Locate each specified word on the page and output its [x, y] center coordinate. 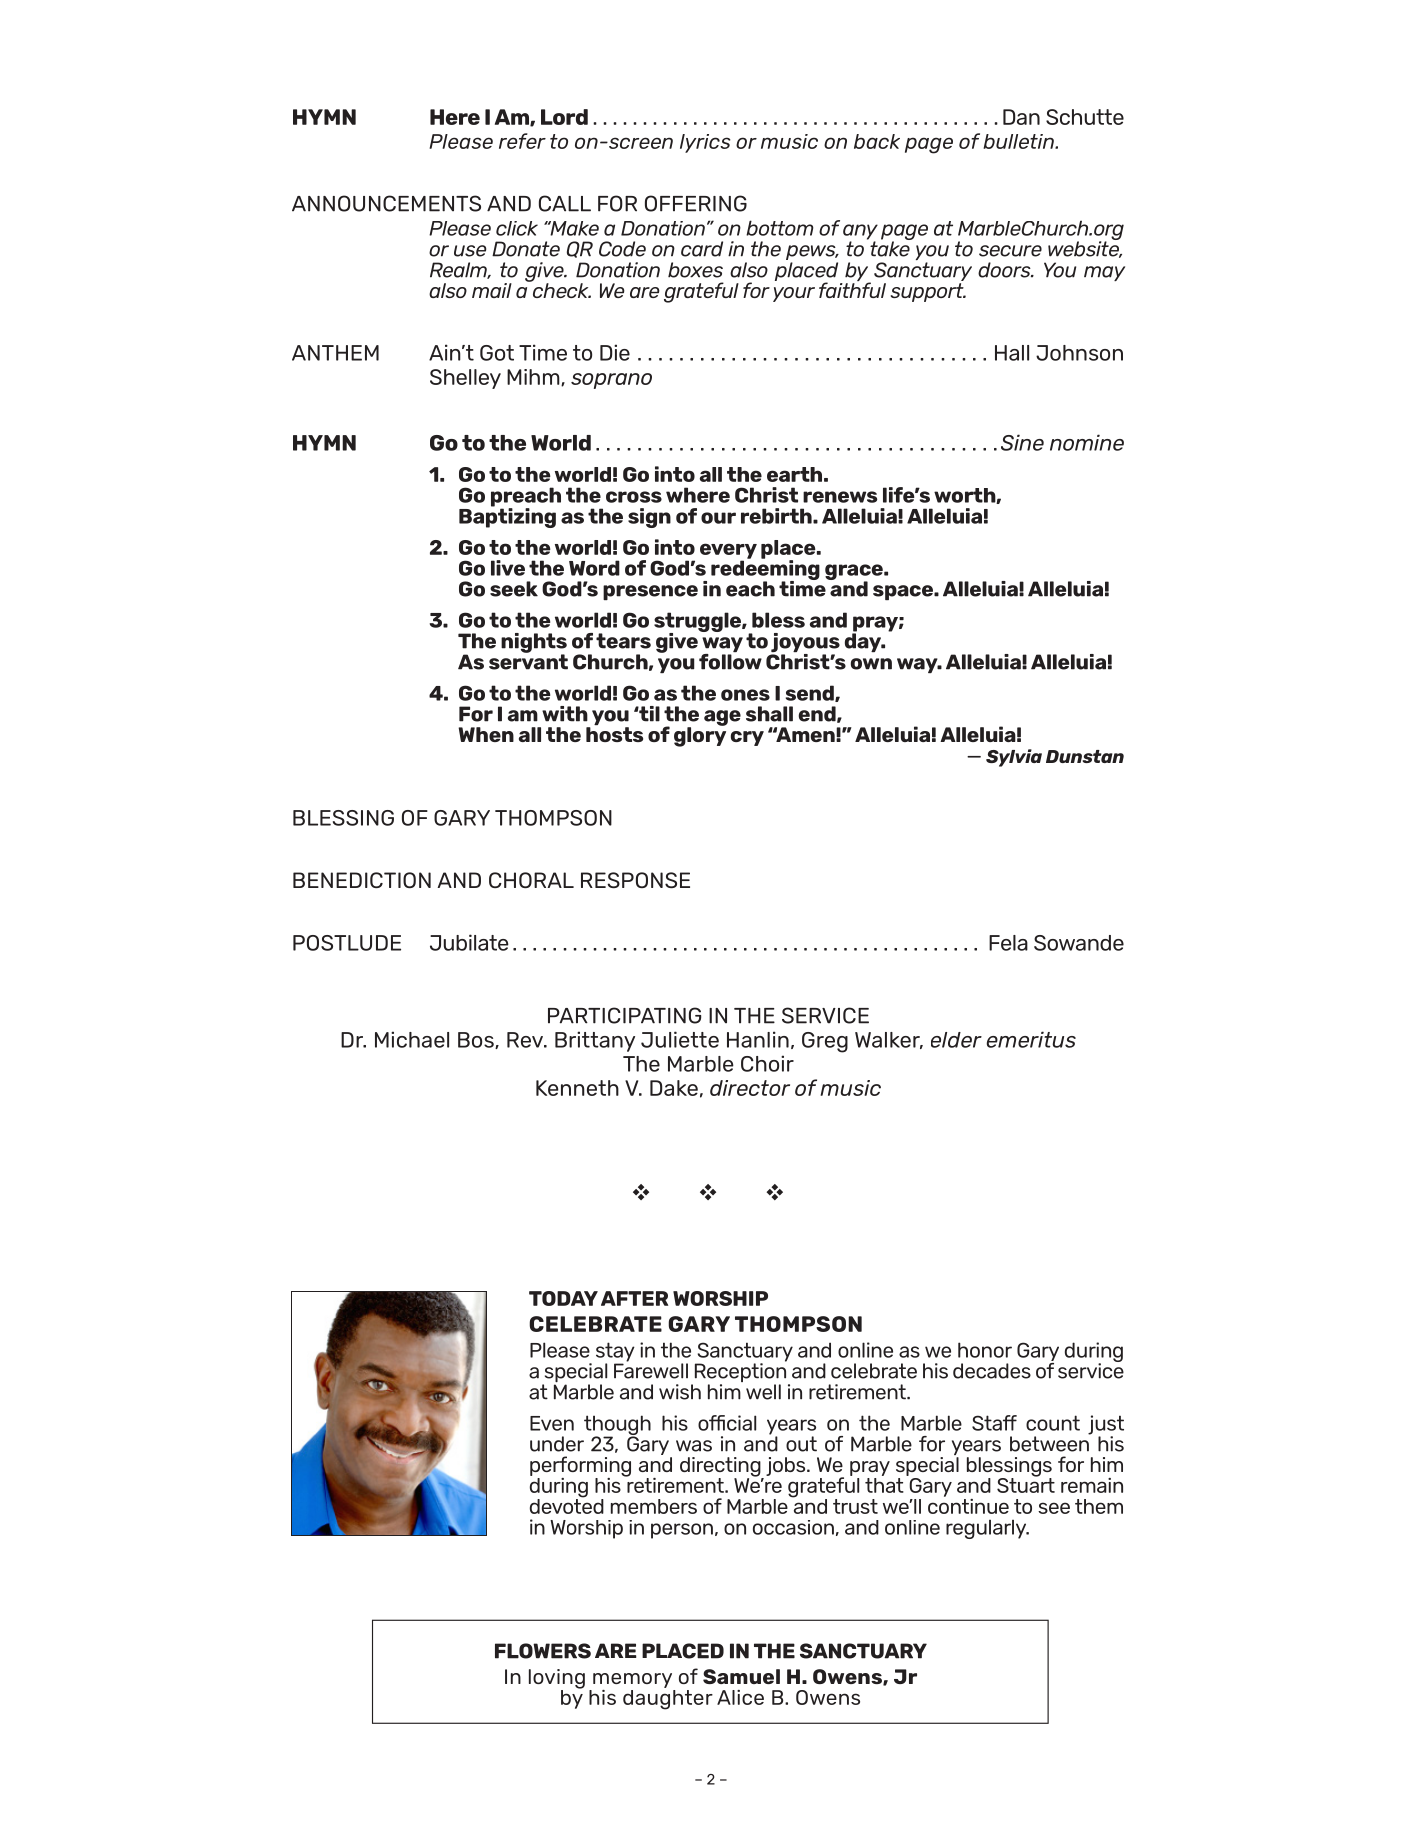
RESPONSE [635, 880]
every [728, 552]
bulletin [1019, 141]
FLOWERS [543, 1651]
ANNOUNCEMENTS [386, 203]
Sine [1022, 442]
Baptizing [507, 517]
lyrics [705, 143]
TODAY [563, 1298]
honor [985, 1350]
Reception [740, 1373]
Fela [1008, 943]
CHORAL [531, 880]
